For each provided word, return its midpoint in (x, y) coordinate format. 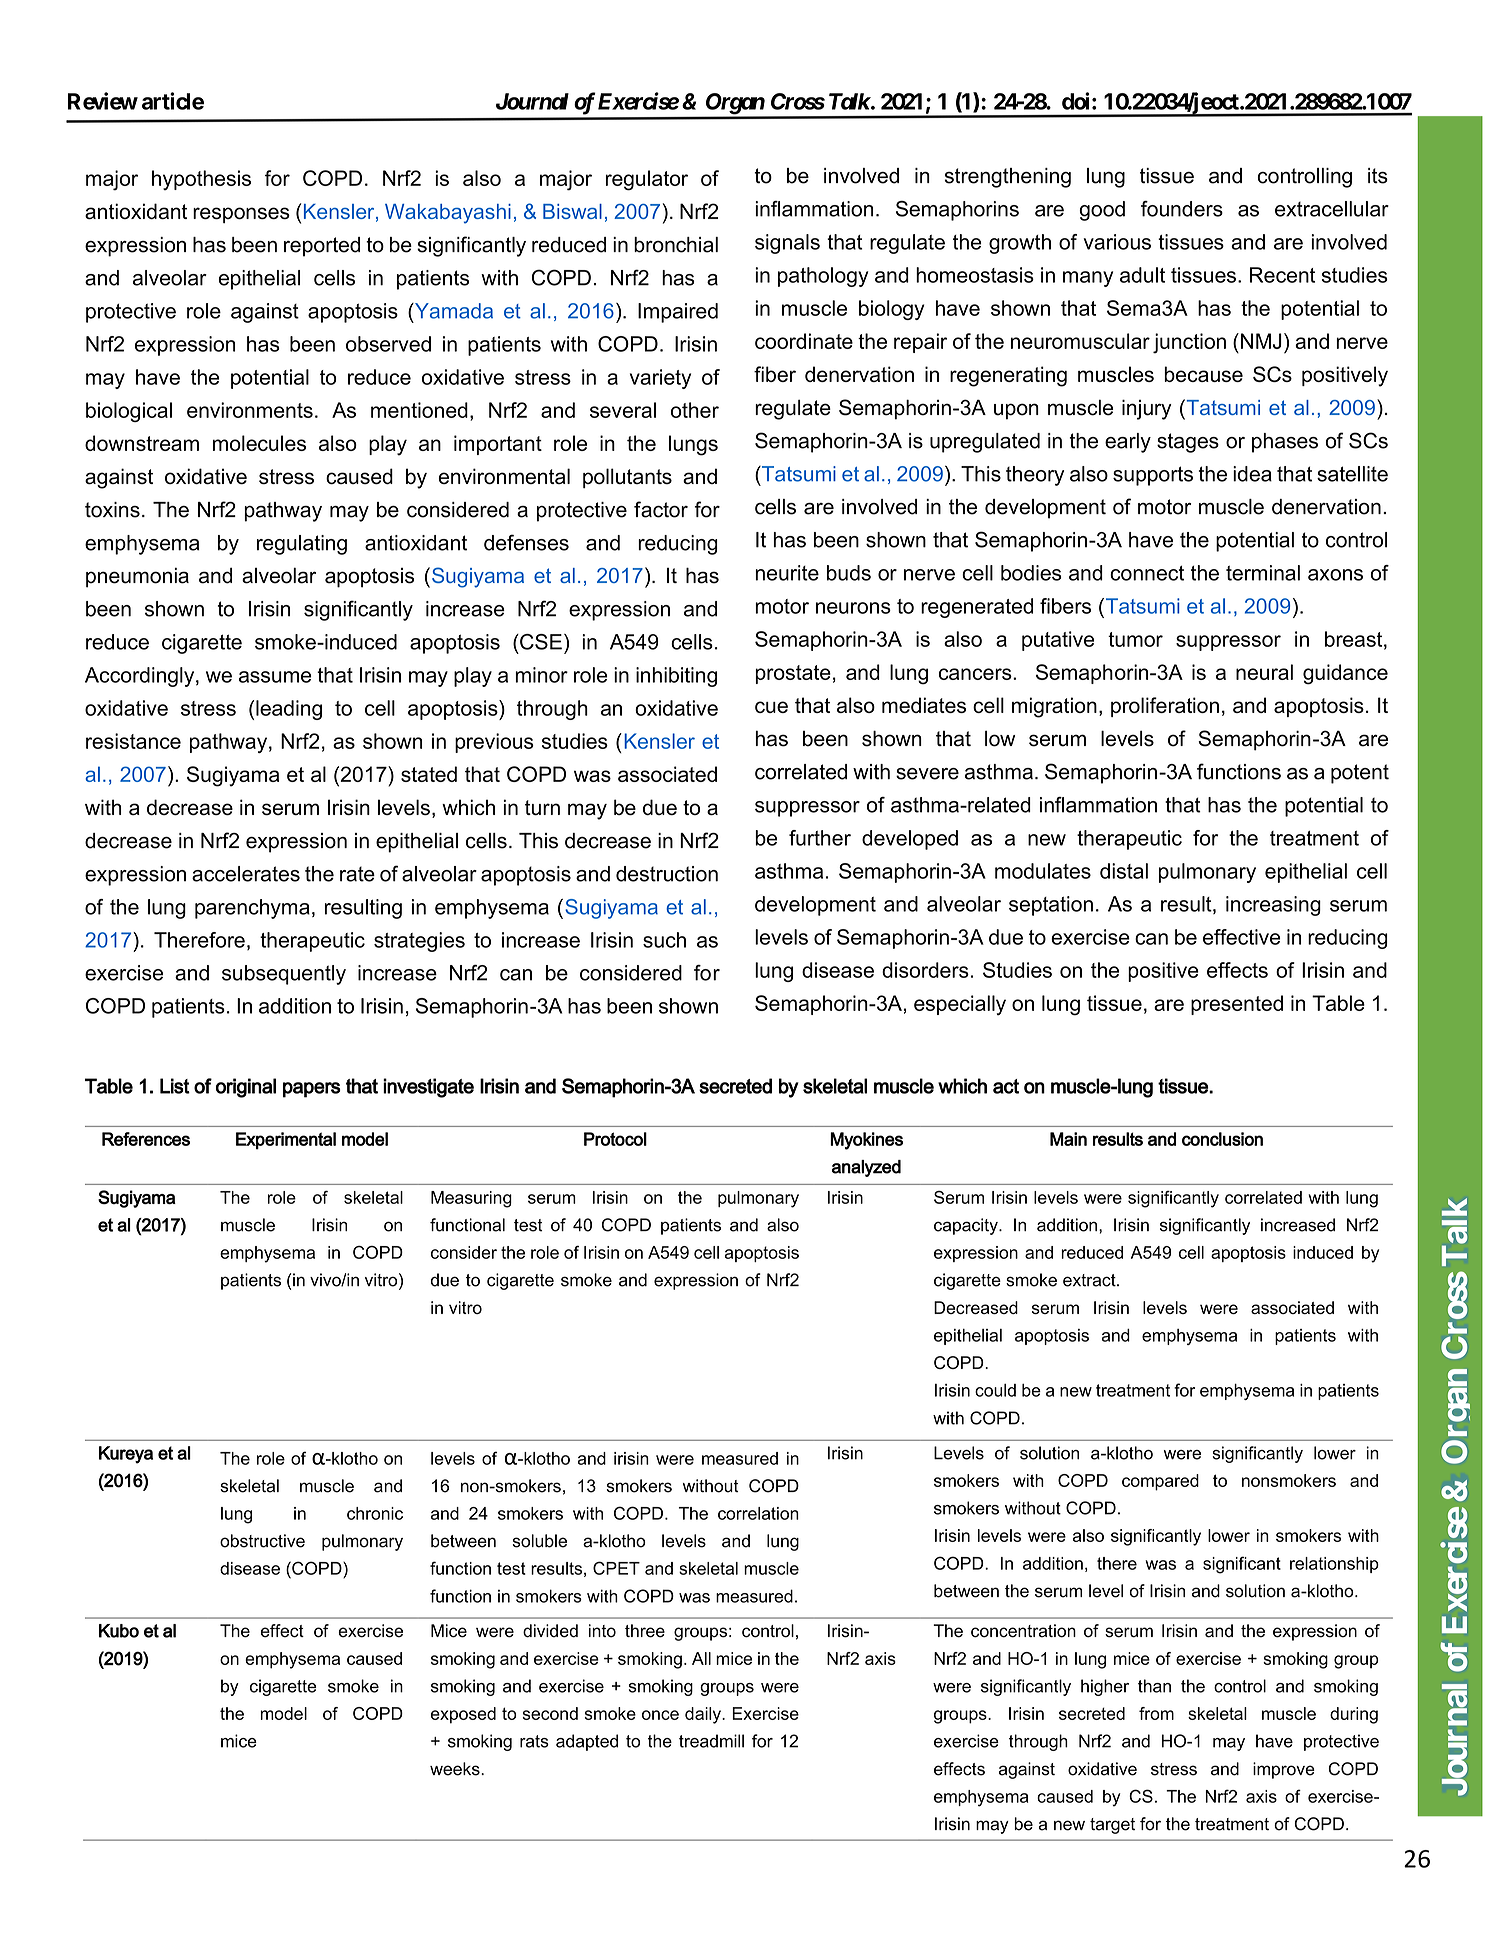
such (664, 940)
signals (787, 244)
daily (704, 1715)
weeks (456, 1769)
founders (1182, 209)
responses (241, 215)
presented (1237, 1005)
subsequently (284, 975)
